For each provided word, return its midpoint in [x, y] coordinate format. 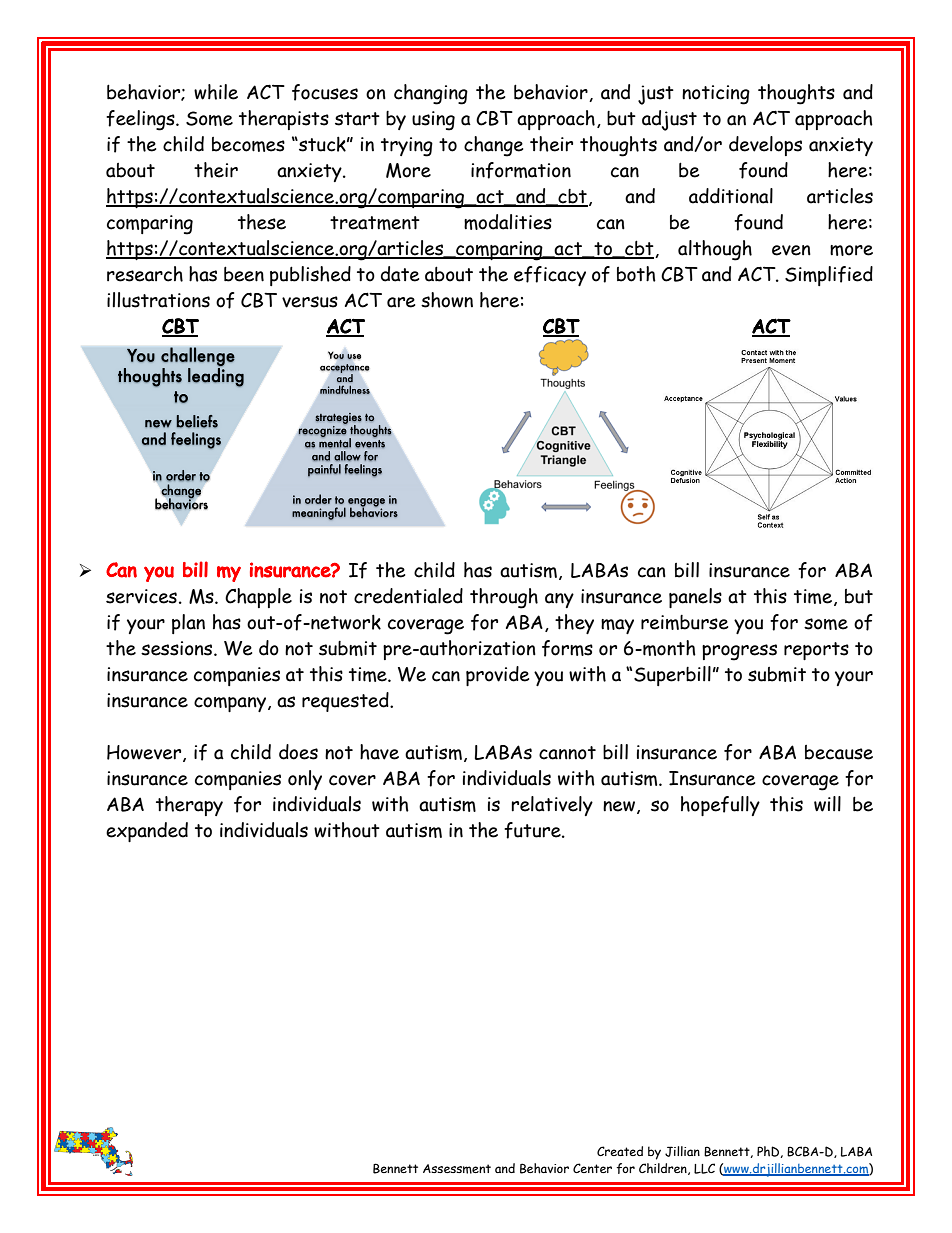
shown [447, 300]
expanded [147, 832]
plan [188, 624]
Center [592, 1168]
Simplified [829, 276]
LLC [704, 1168]
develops [765, 146]
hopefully [720, 806]
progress [739, 652]
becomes [248, 144]
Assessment [457, 1169]
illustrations [158, 300]
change [493, 146]
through [504, 598]
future [533, 830]
